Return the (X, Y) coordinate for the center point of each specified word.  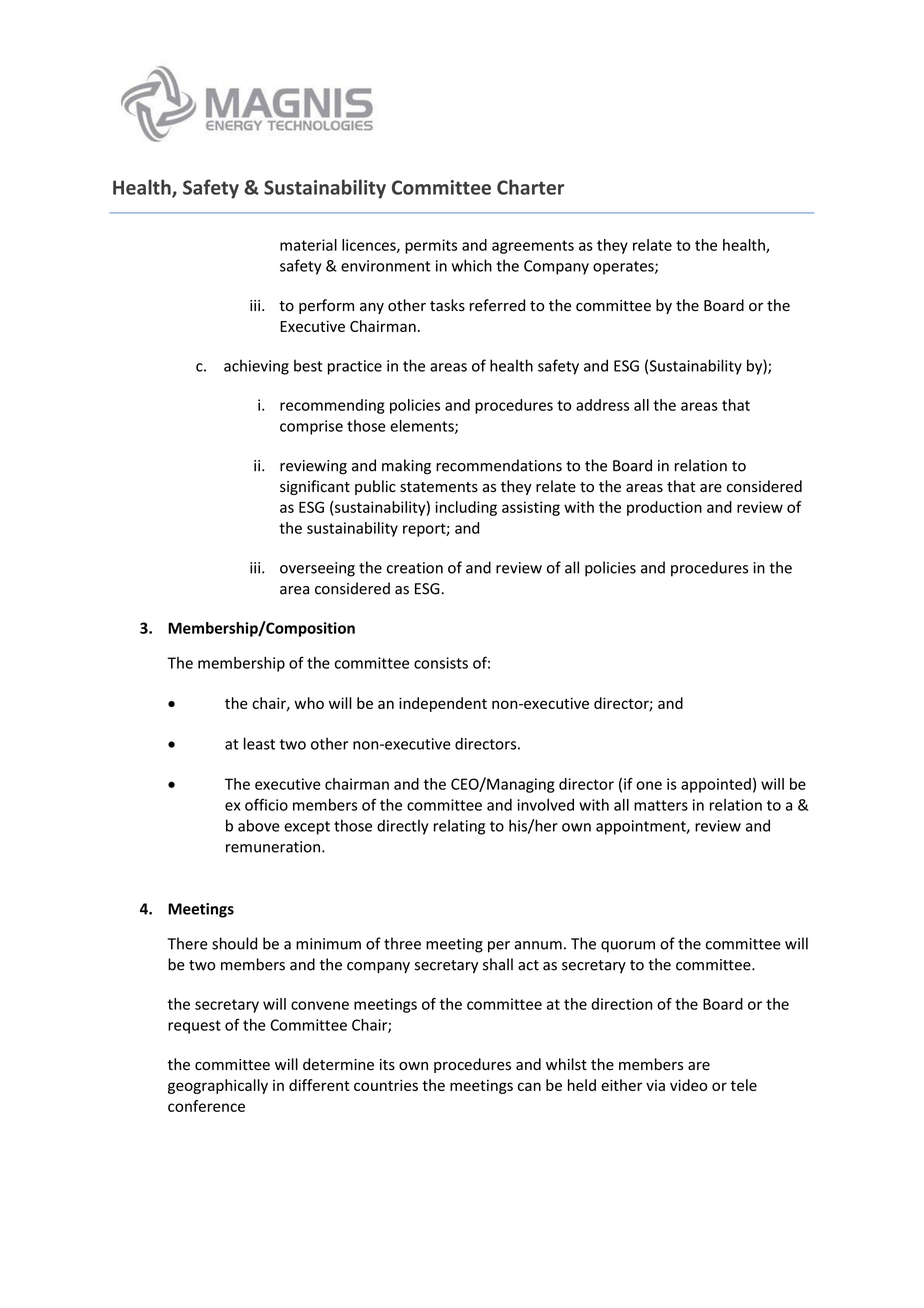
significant (315, 487)
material (308, 245)
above (259, 825)
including (466, 508)
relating (459, 827)
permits (431, 246)
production (664, 508)
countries (386, 1085)
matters (661, 805)
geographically (218, 1086)
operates (624, 268)
